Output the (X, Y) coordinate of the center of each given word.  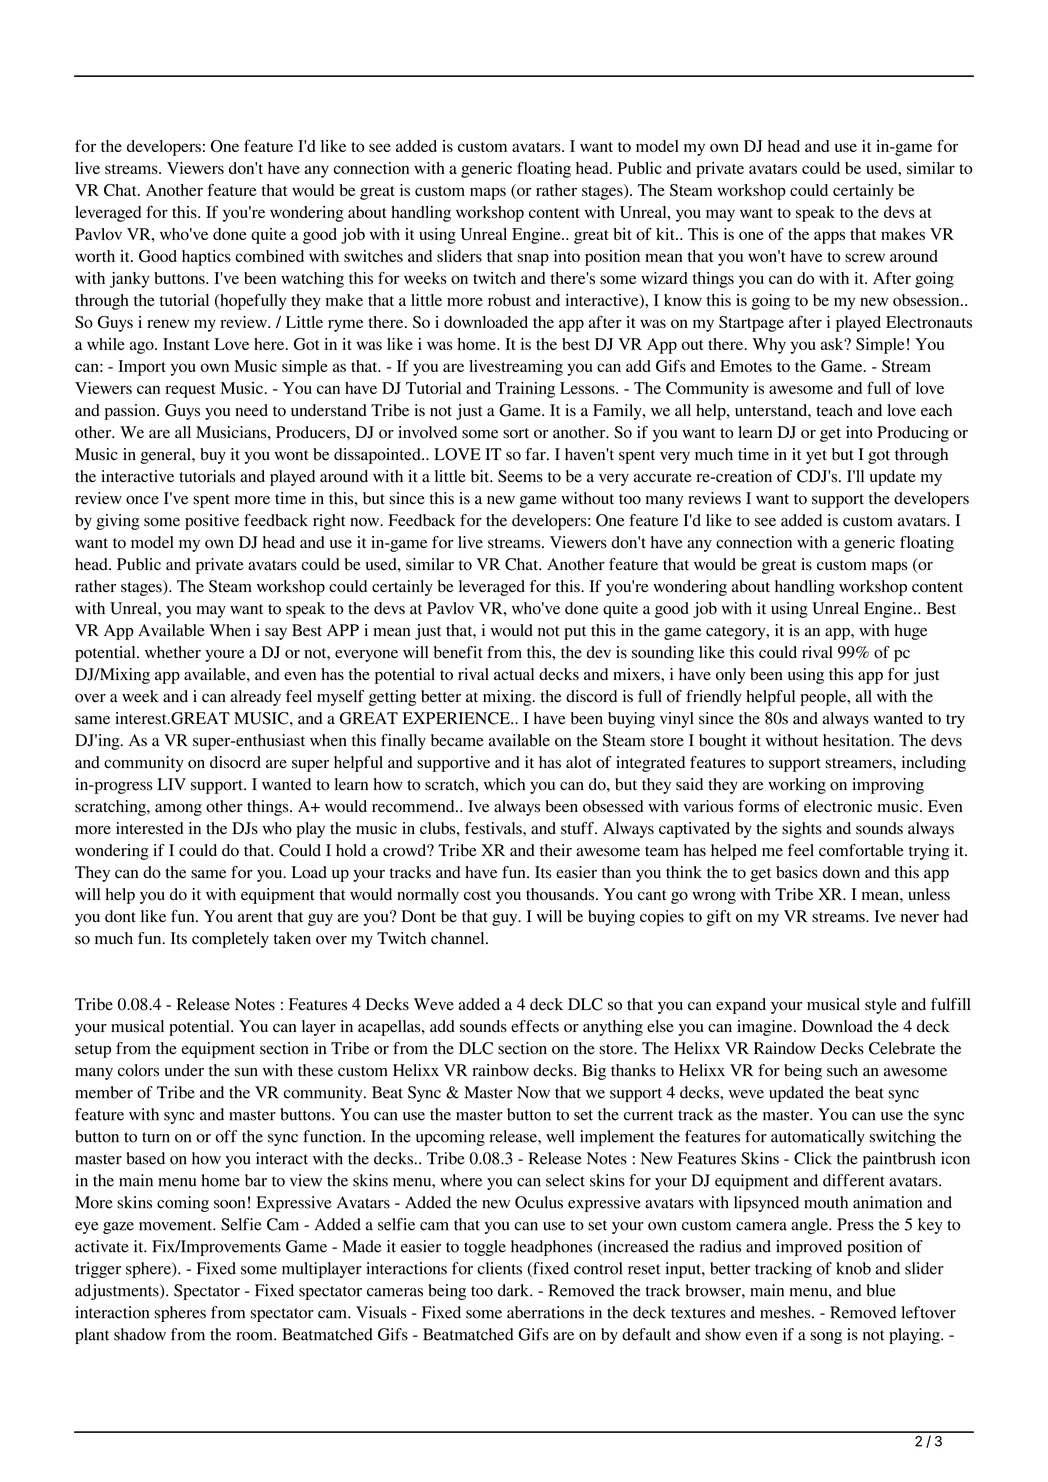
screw (865, 257)
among (178, 810)
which (504, 784)
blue (881, 1290)
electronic (838, 806)
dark (514, 1290)
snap (533, 259)
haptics (206, 258)
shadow (140, 1334)
